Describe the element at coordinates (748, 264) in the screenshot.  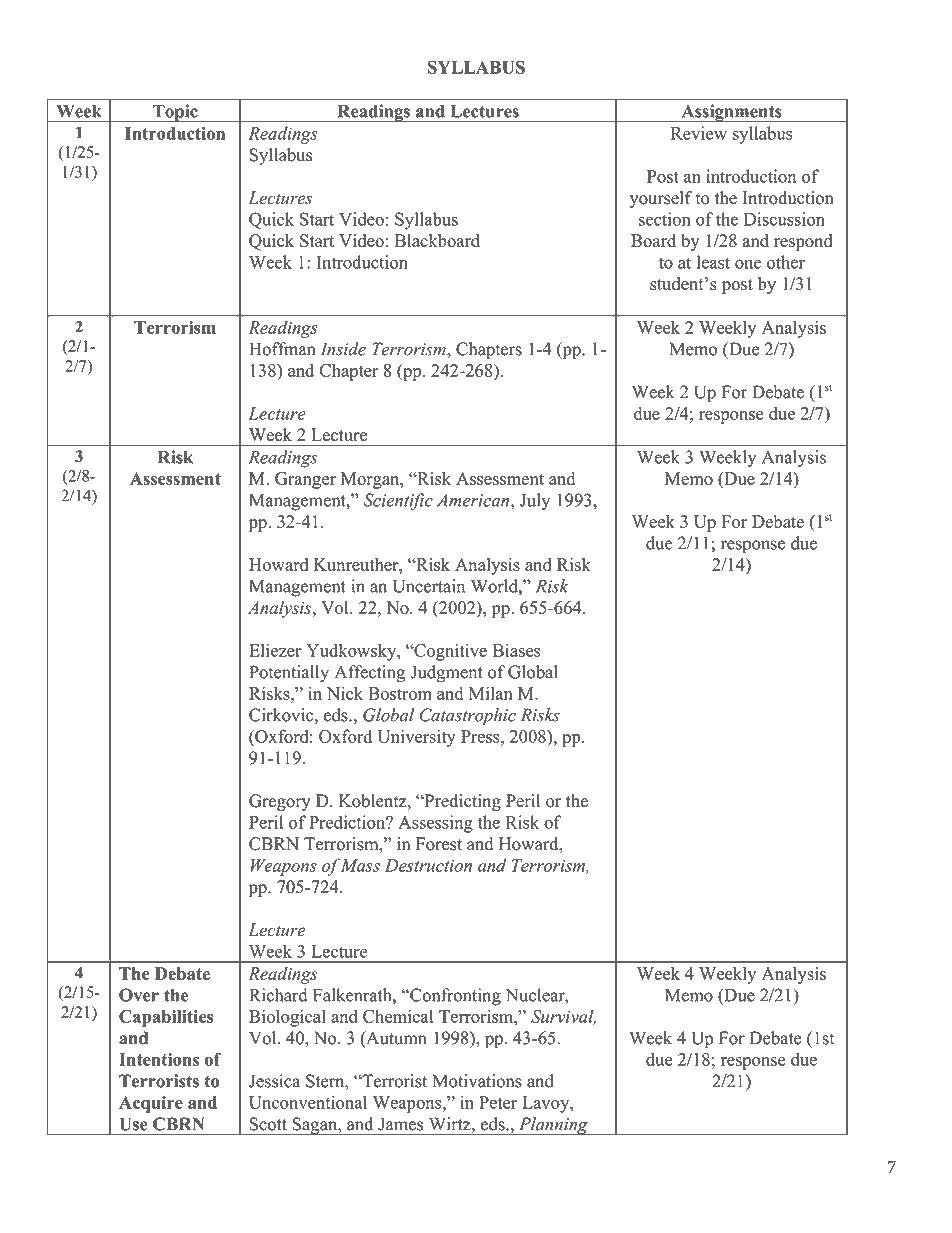
I see `one` at that location.
